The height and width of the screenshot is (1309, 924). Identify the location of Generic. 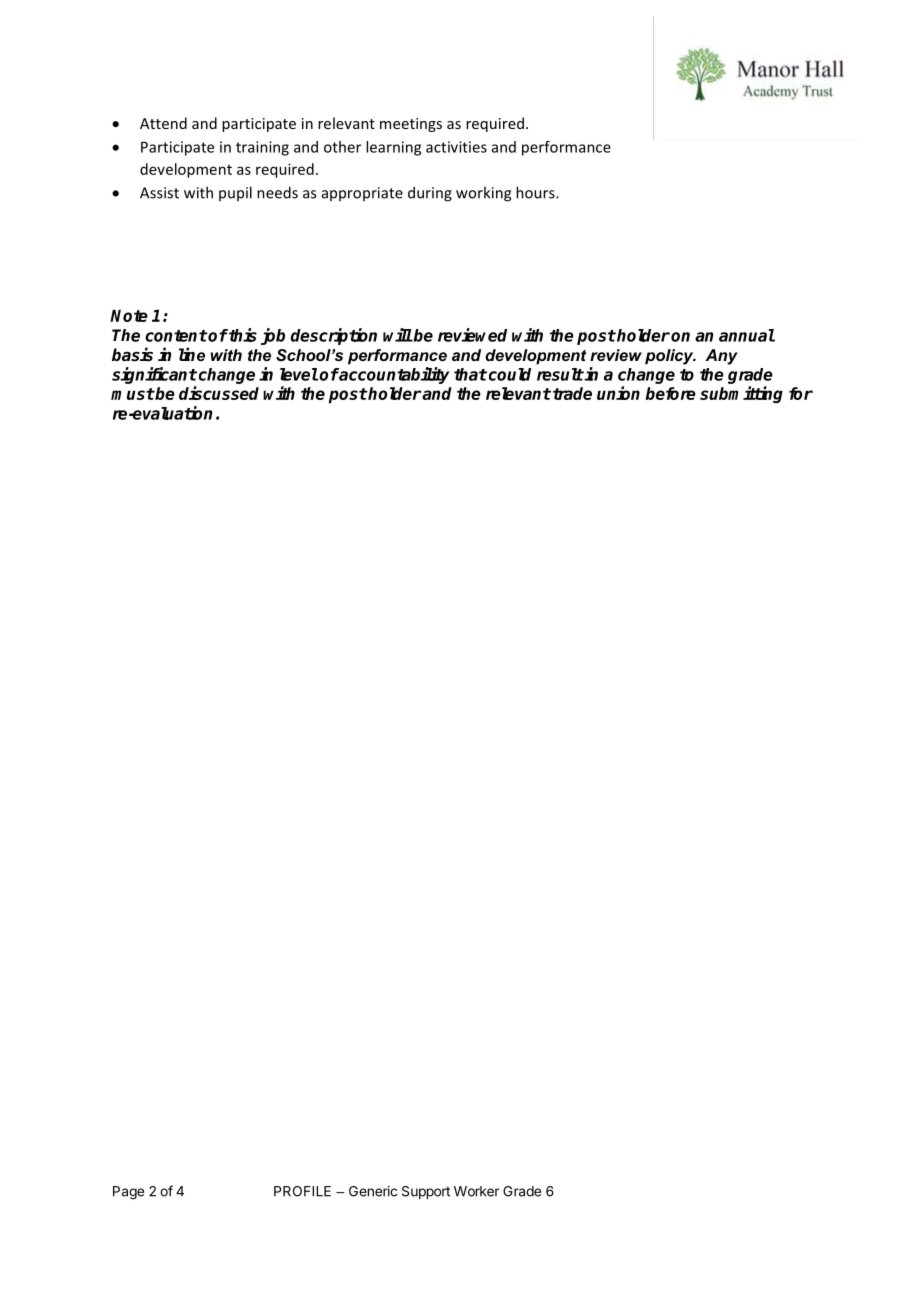
(373, 1191).
